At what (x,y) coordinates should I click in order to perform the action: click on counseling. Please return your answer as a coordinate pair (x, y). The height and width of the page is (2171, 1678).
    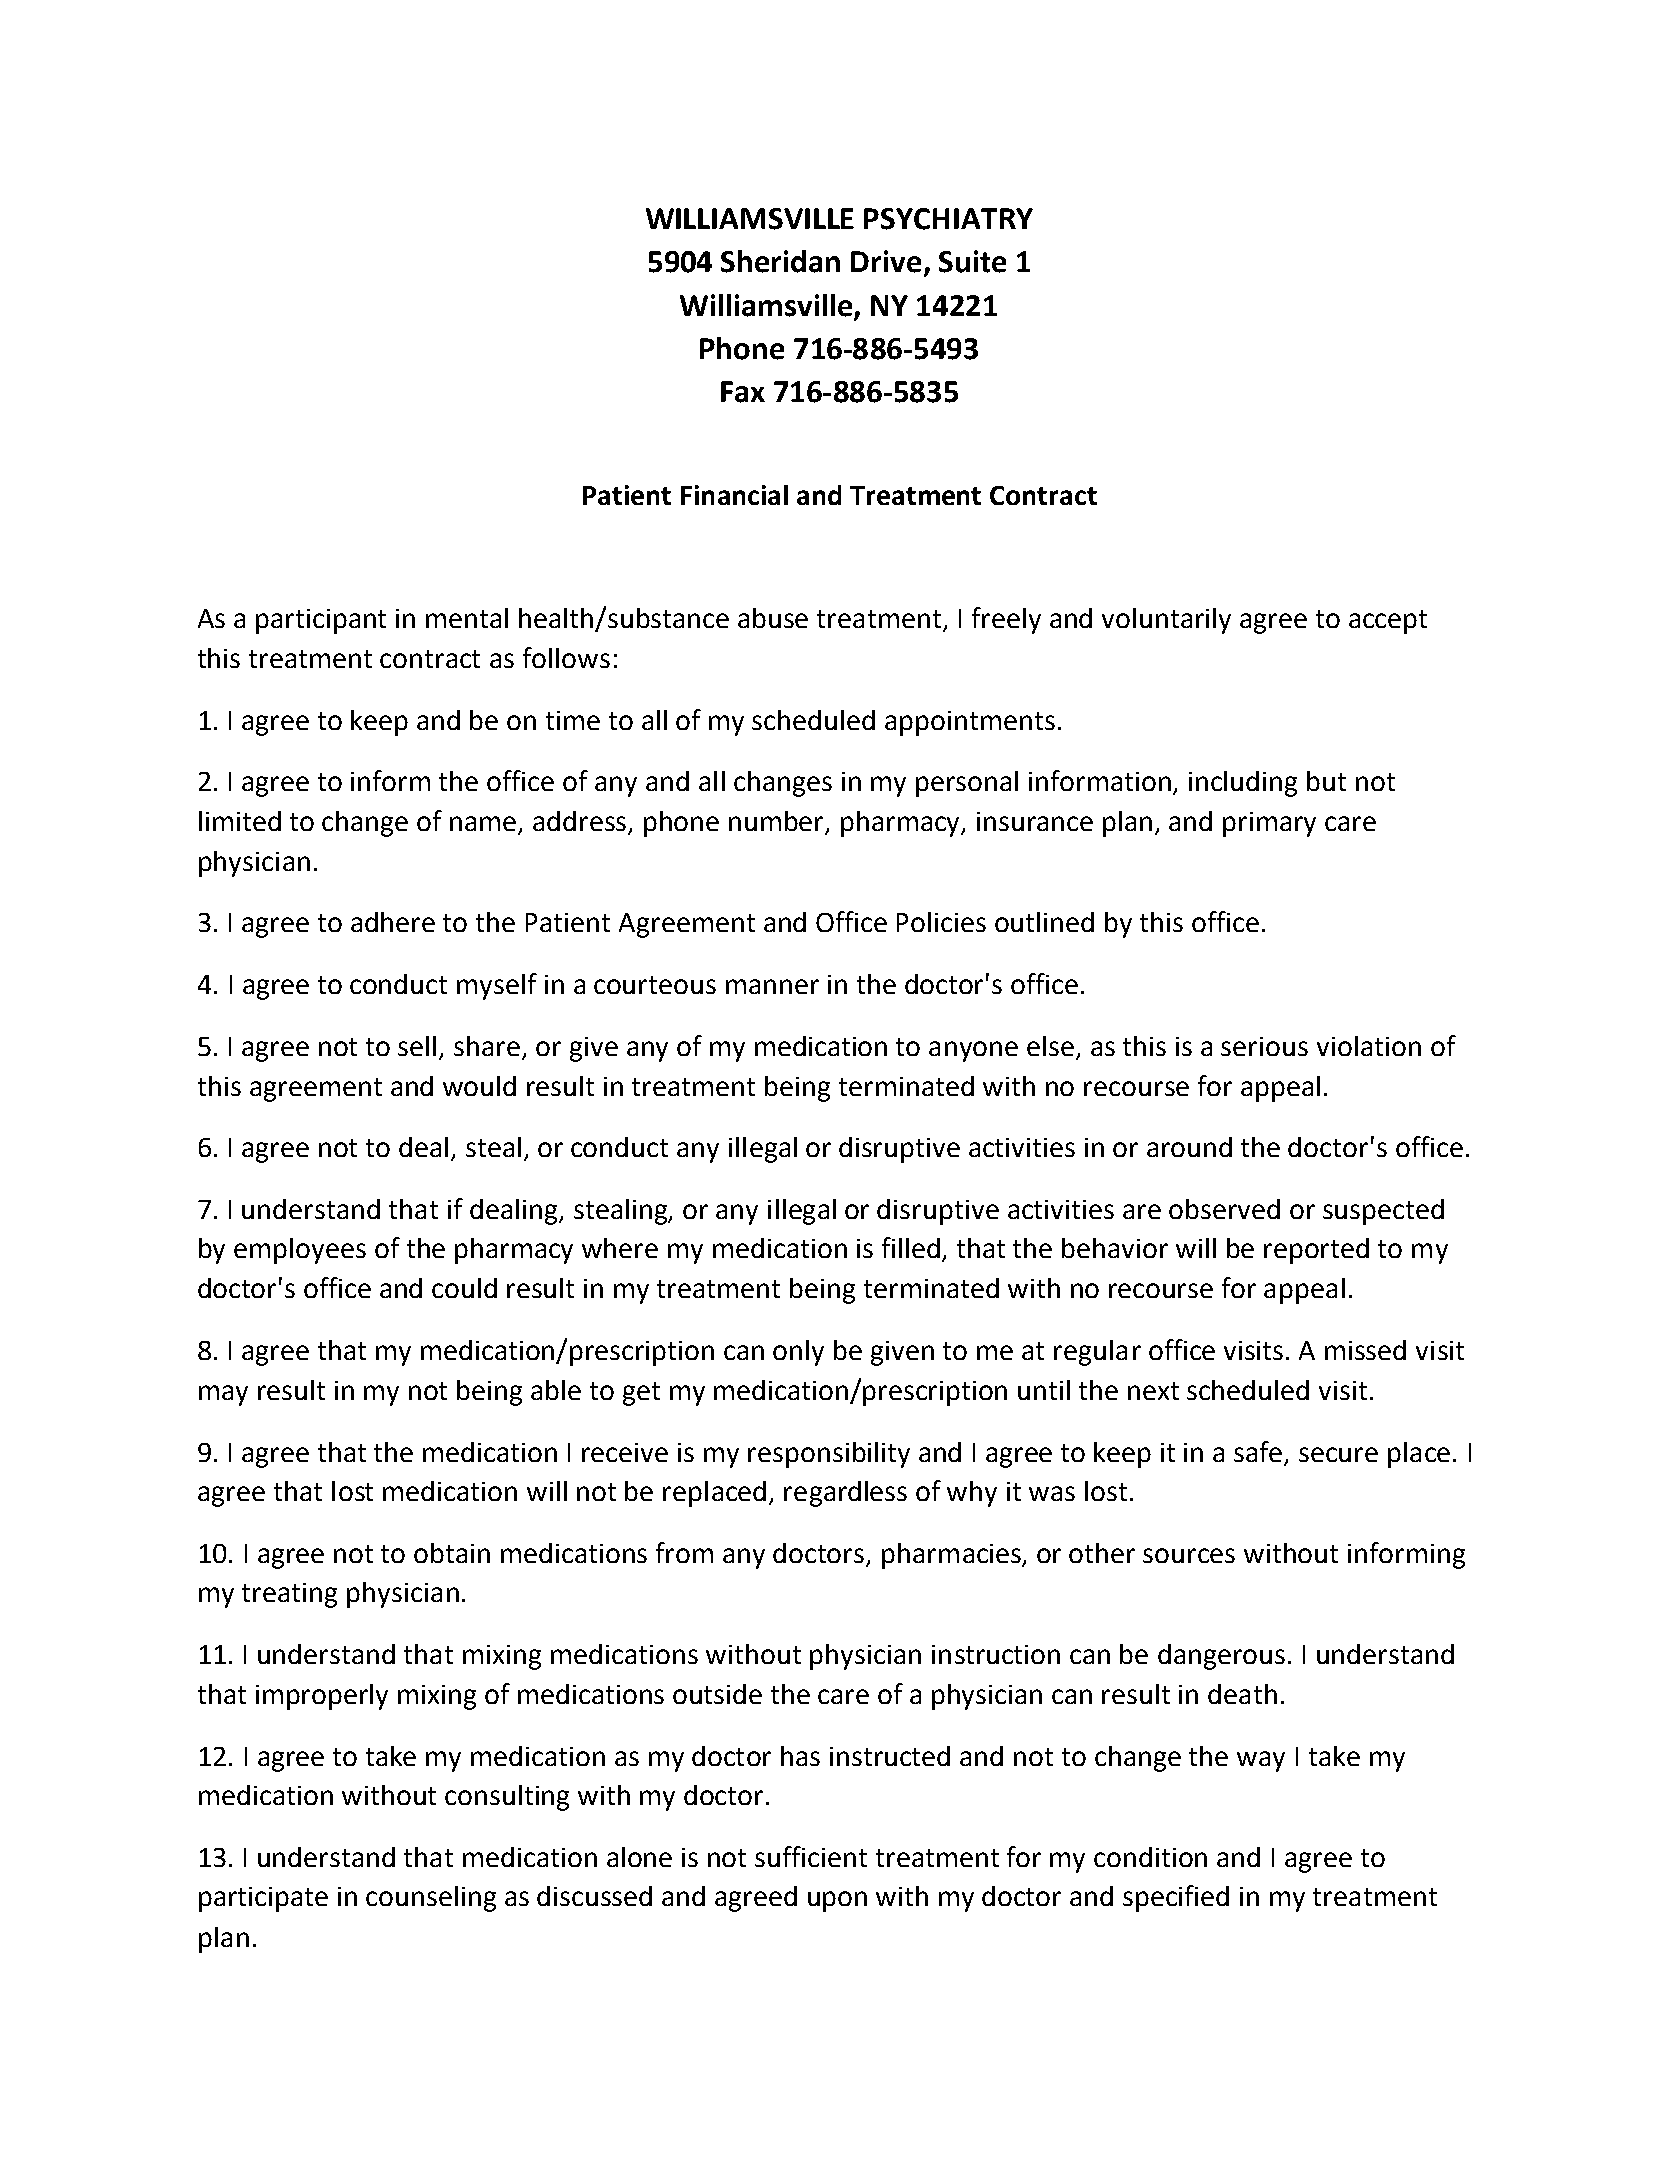
    Looking at the image, I should click on (431, 1899).
